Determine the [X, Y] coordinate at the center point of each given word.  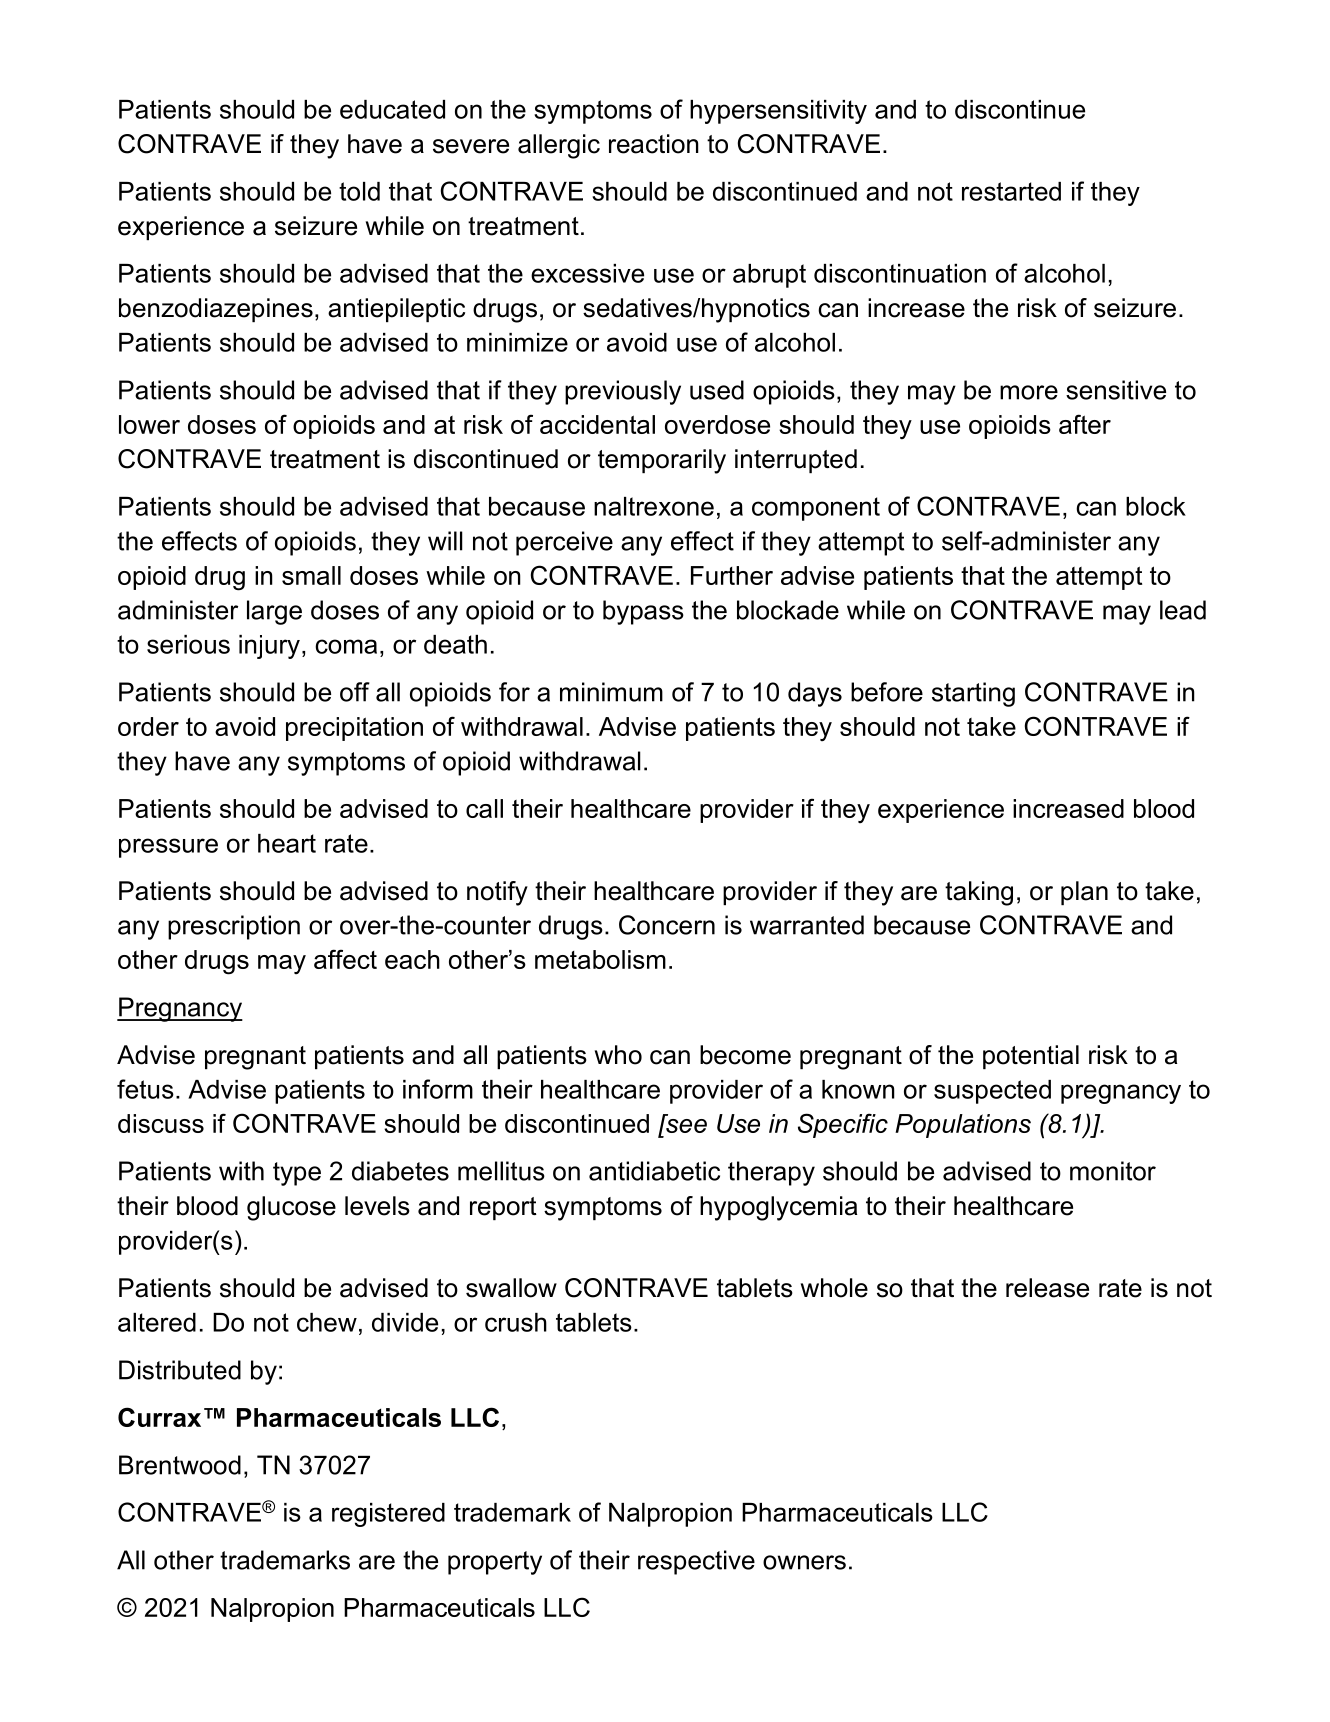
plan [1084, 893]
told [359, 191]
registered [388, 1515]
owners [804, 1562]
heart [287, 843]
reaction [654, 144]
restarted [1011, 191]
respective [696, 1562]
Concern [667, 925]
